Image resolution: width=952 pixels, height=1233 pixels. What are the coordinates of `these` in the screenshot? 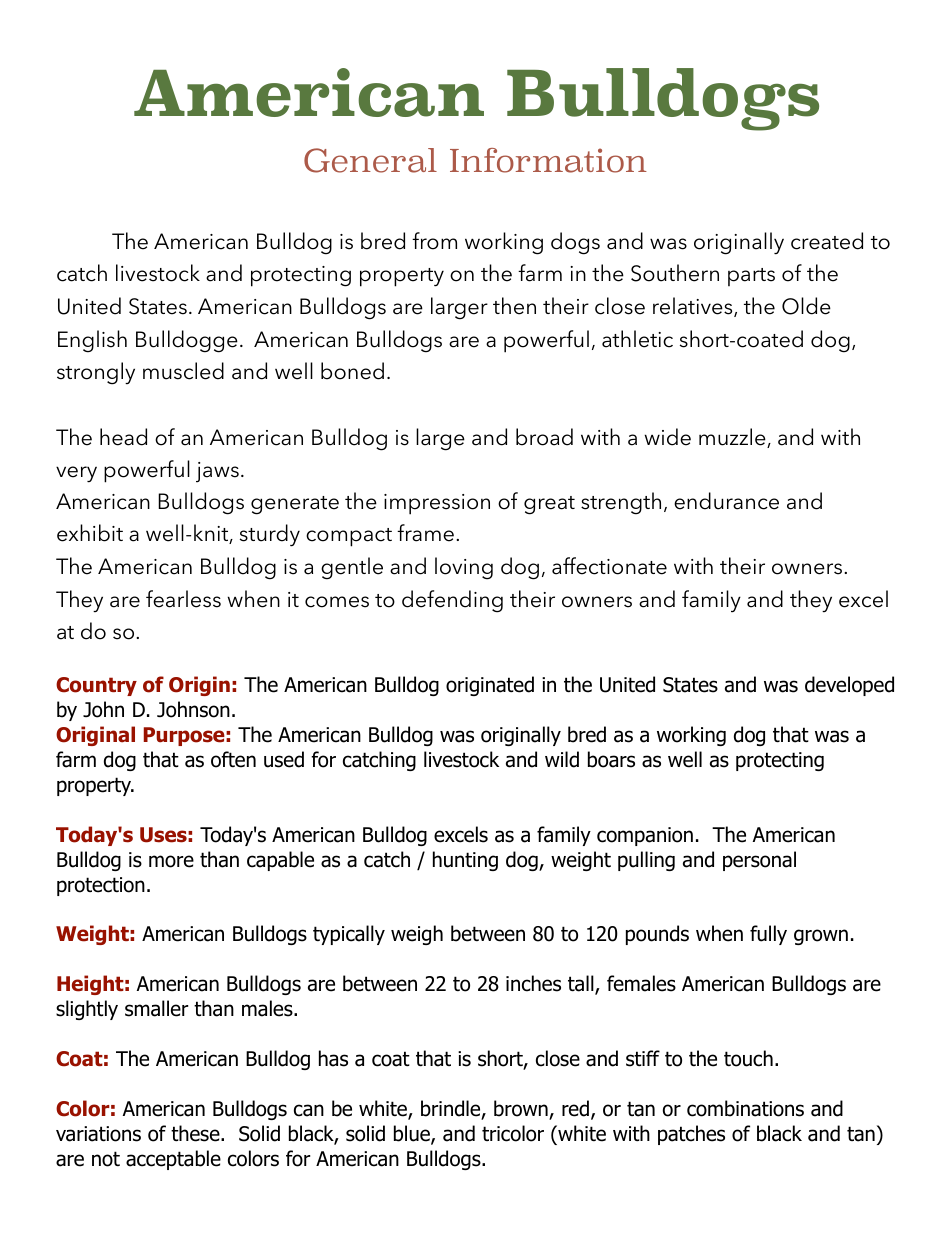 It's located at (196, 1133).
